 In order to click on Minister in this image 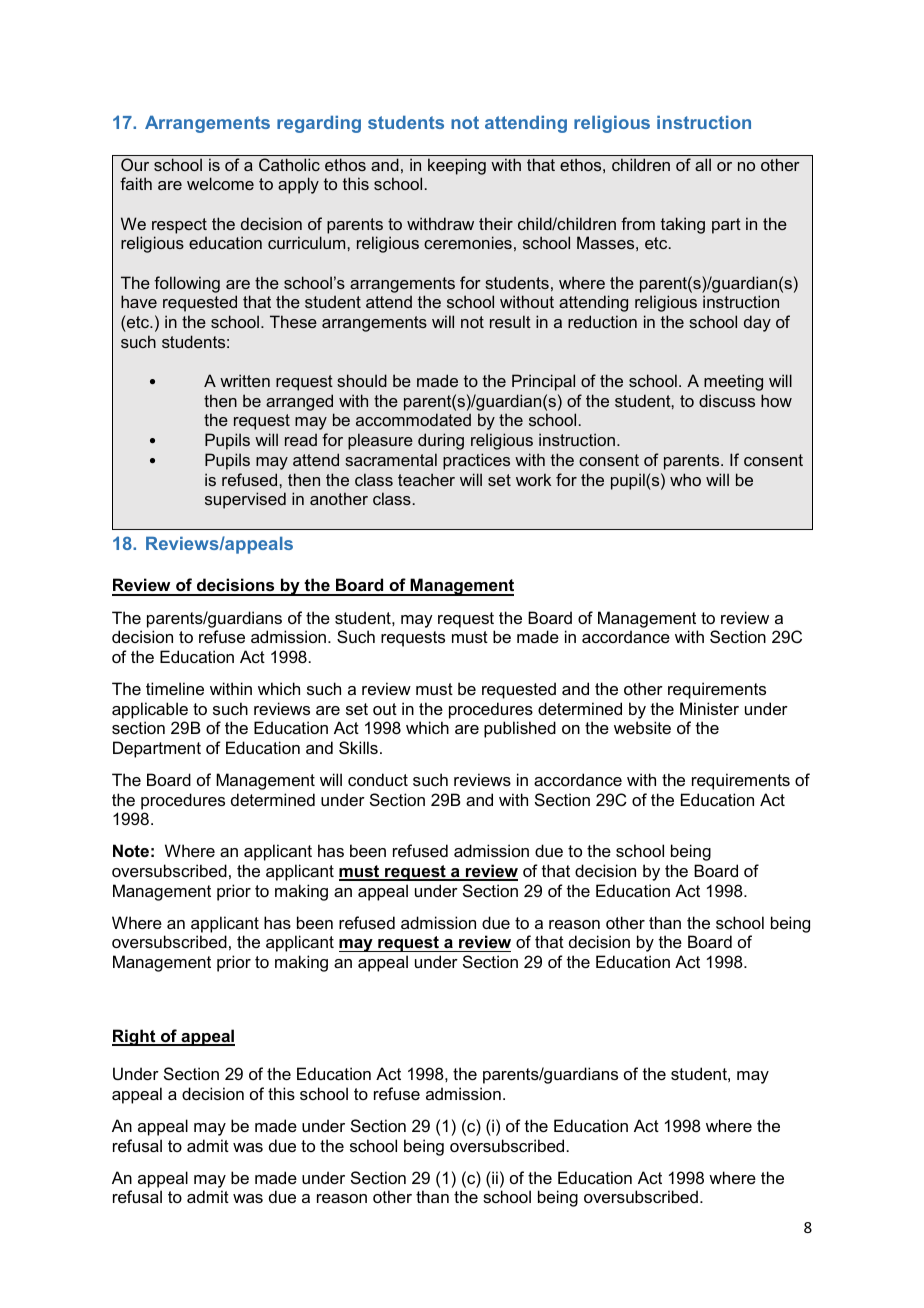, I will do `click(709, 708)`.
